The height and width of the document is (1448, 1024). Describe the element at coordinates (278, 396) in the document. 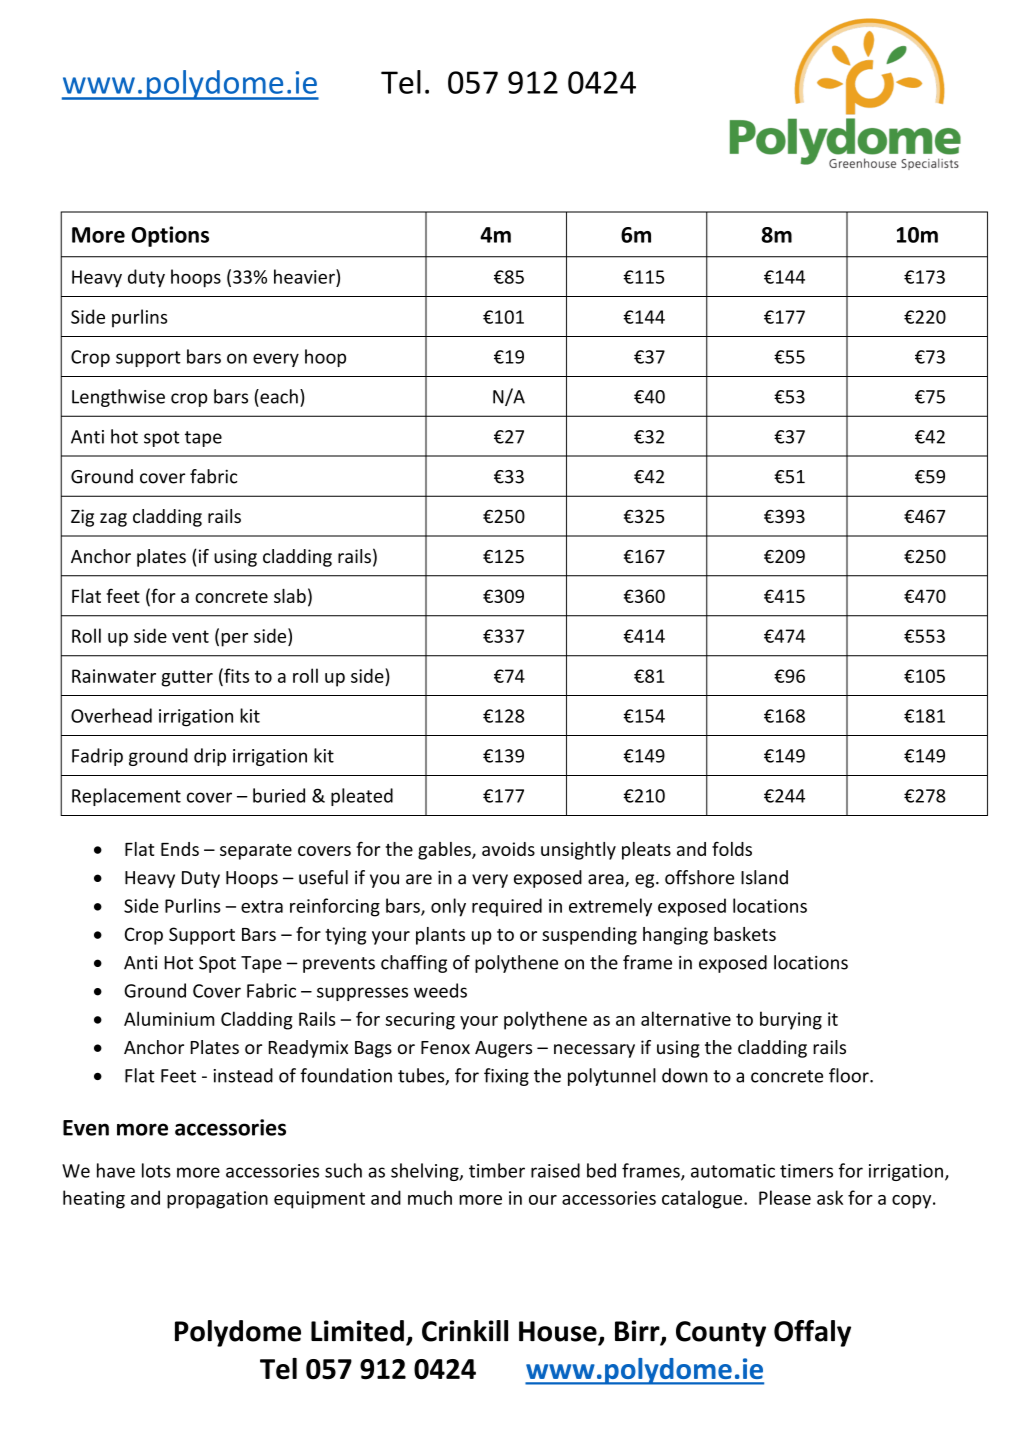

I see `each` at that location.
